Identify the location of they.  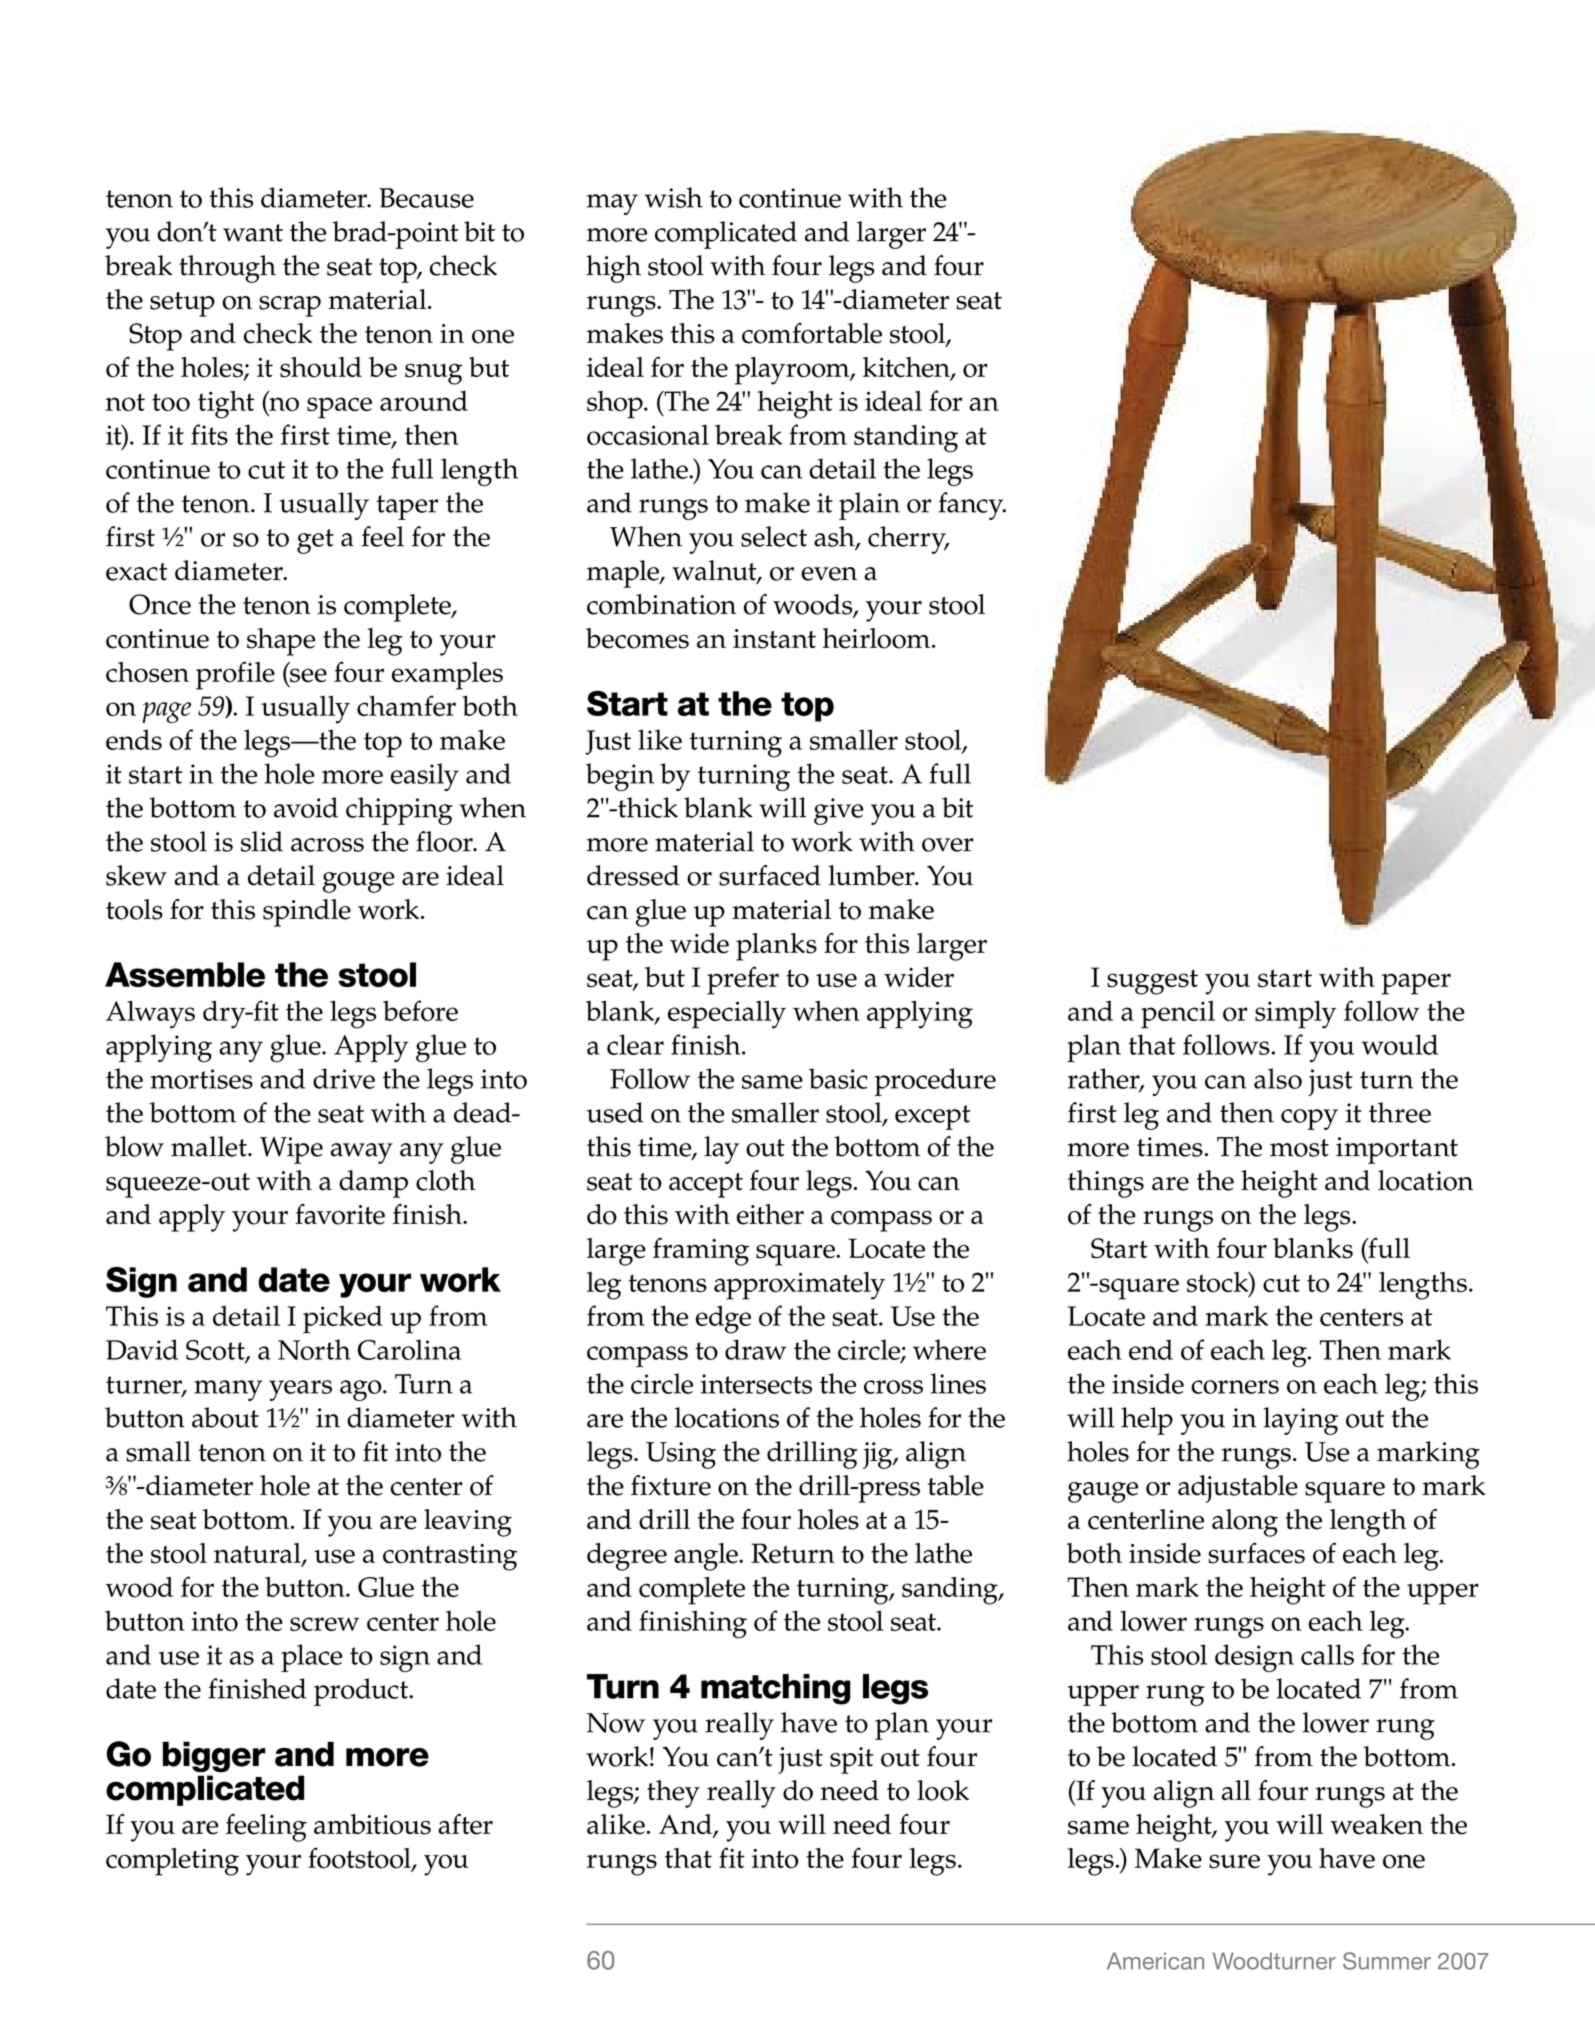
(673, 1794).
